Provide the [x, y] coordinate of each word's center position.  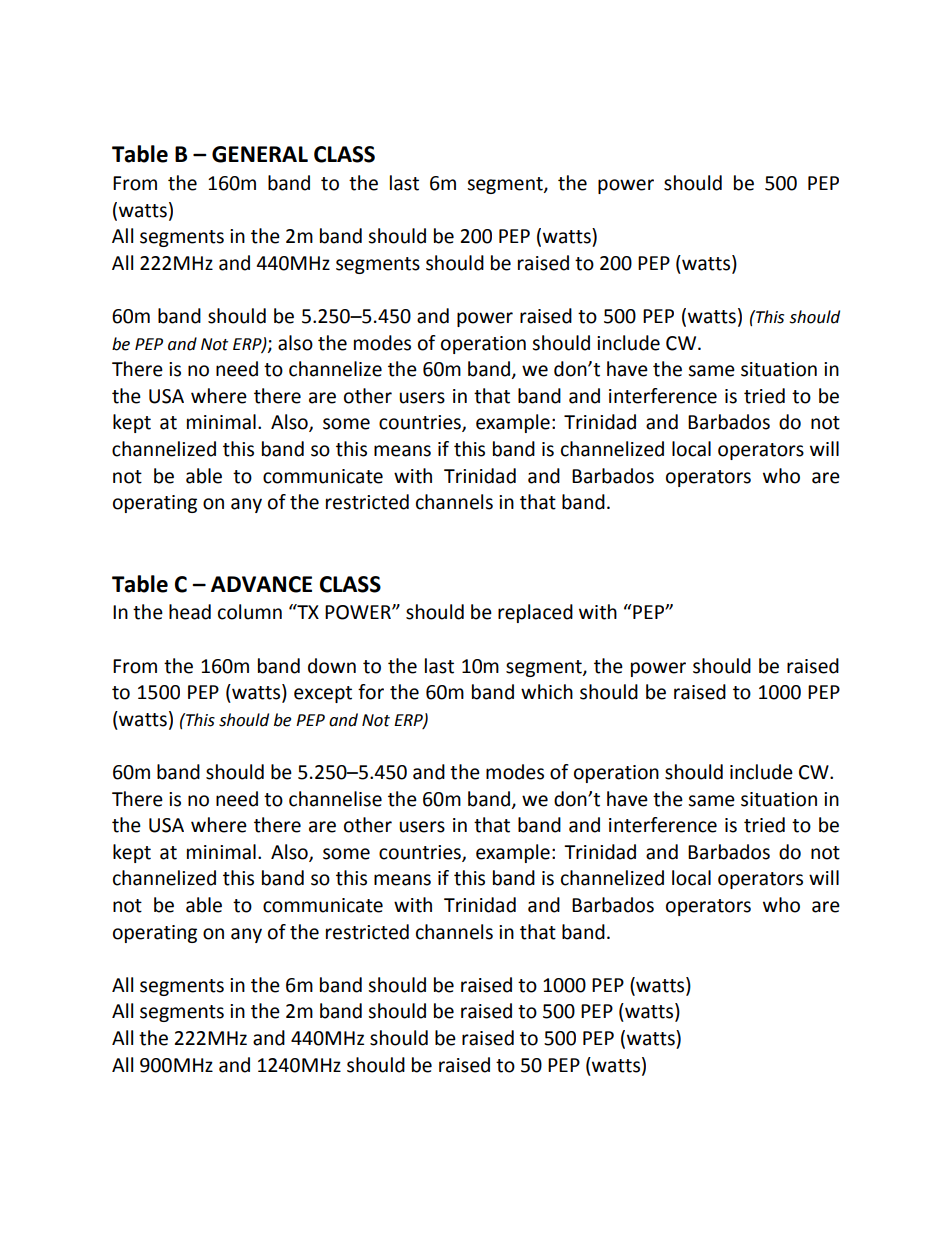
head [190, 612]
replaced [535, 613]
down [332, 666]
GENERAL [260, 154]
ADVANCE [261, 584]
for [371, 692]
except [323, 694]
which [547, 692]
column [250, 612]
